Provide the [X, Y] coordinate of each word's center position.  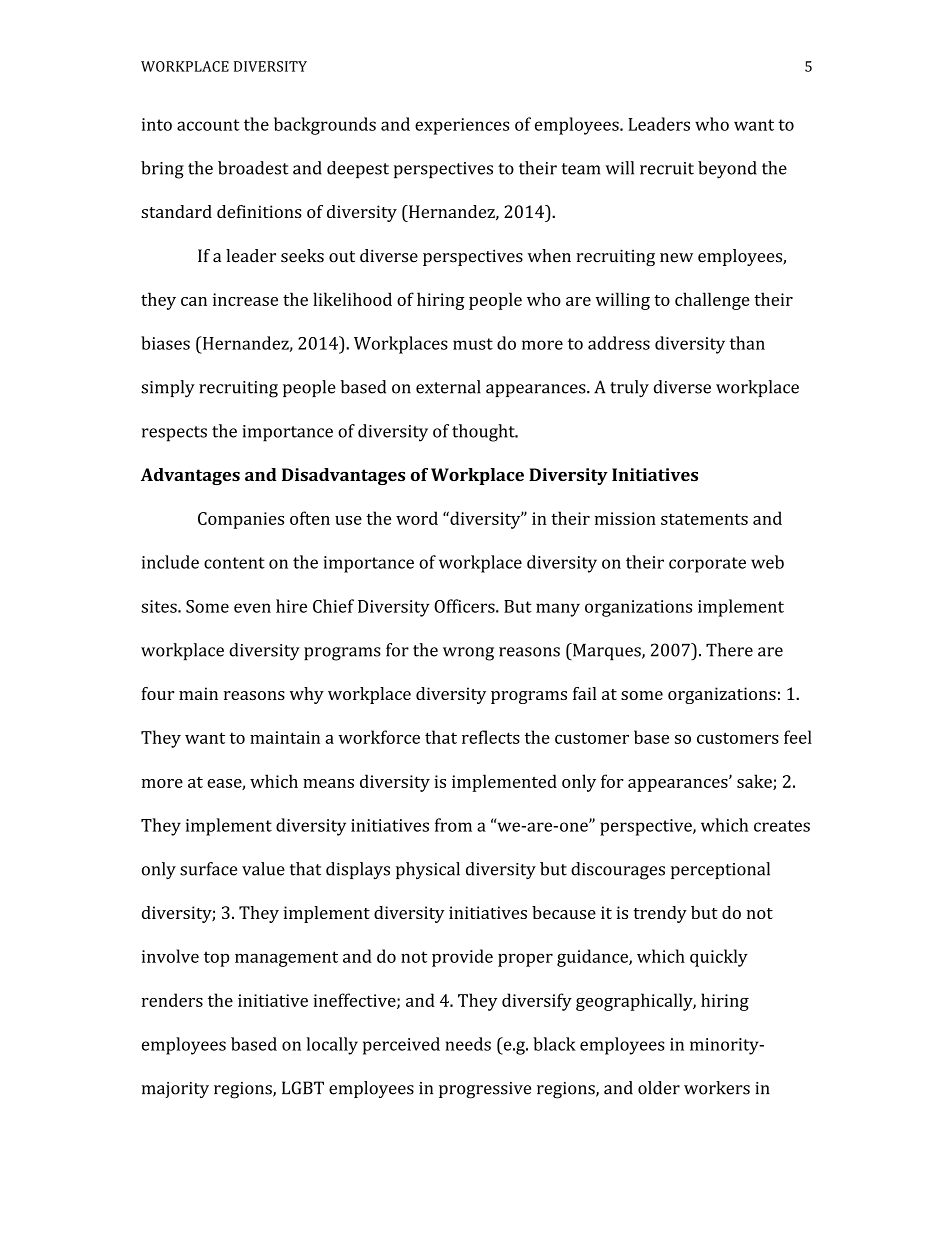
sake [755, 782]
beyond [727, 170]
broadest [253, 168]
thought [484, 433]
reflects [491, 737]
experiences [462, 126]
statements [704, 519]
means [328, 783]
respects [174, 434]
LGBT [303, 1088]
